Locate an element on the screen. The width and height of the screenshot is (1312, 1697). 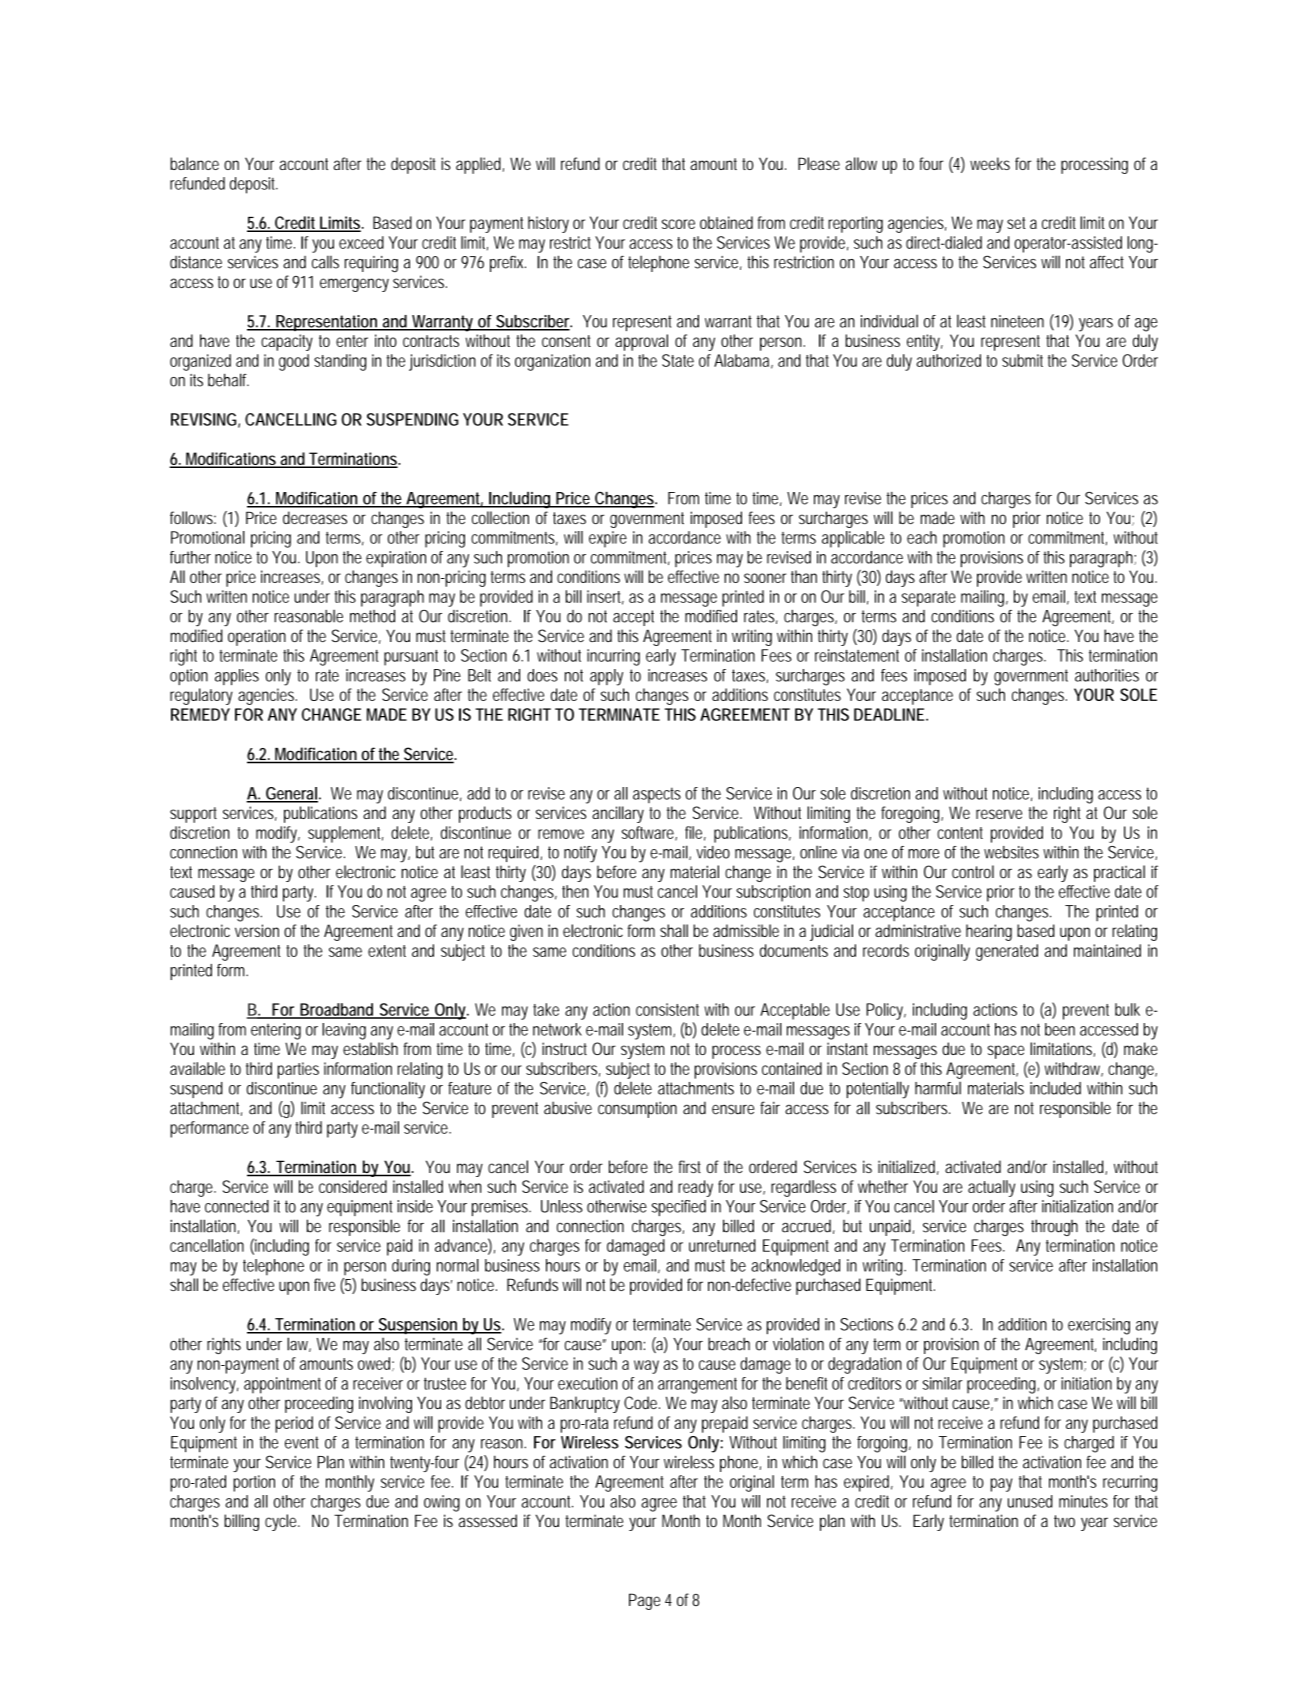
set is located at coordinates (1016, 223).
